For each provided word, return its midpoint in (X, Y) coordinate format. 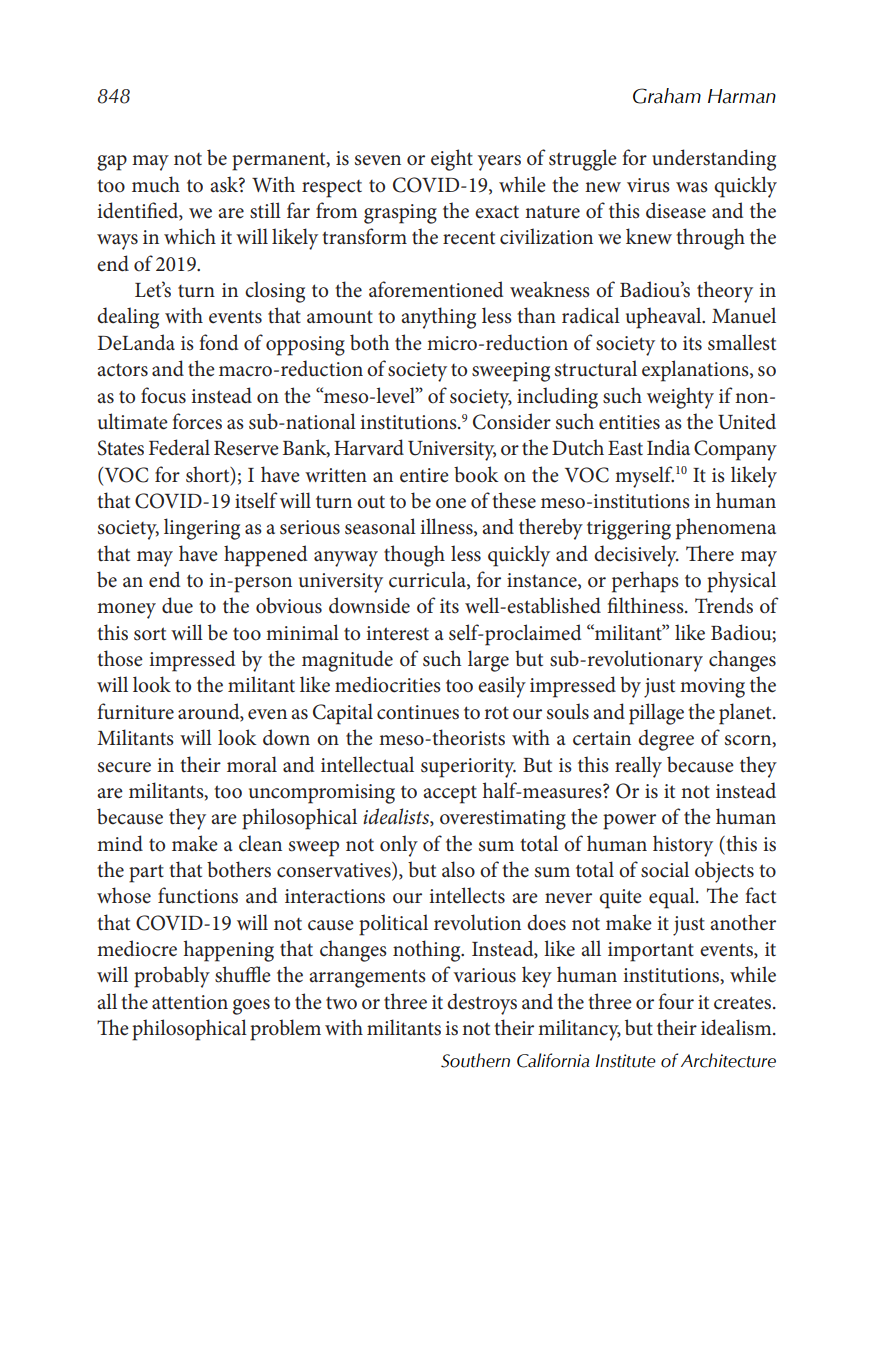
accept (450, 794)
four (676, 1001)
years (499, 163)
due (177, 605)
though (414, 556)
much (156, 184)
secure (124, 767)
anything (438, 318)
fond (218, 342)
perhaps (645, 582)
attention (190, 1002)
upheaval (665, 318)
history (683, 846)
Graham (667, 96)
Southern (475, 1060)
